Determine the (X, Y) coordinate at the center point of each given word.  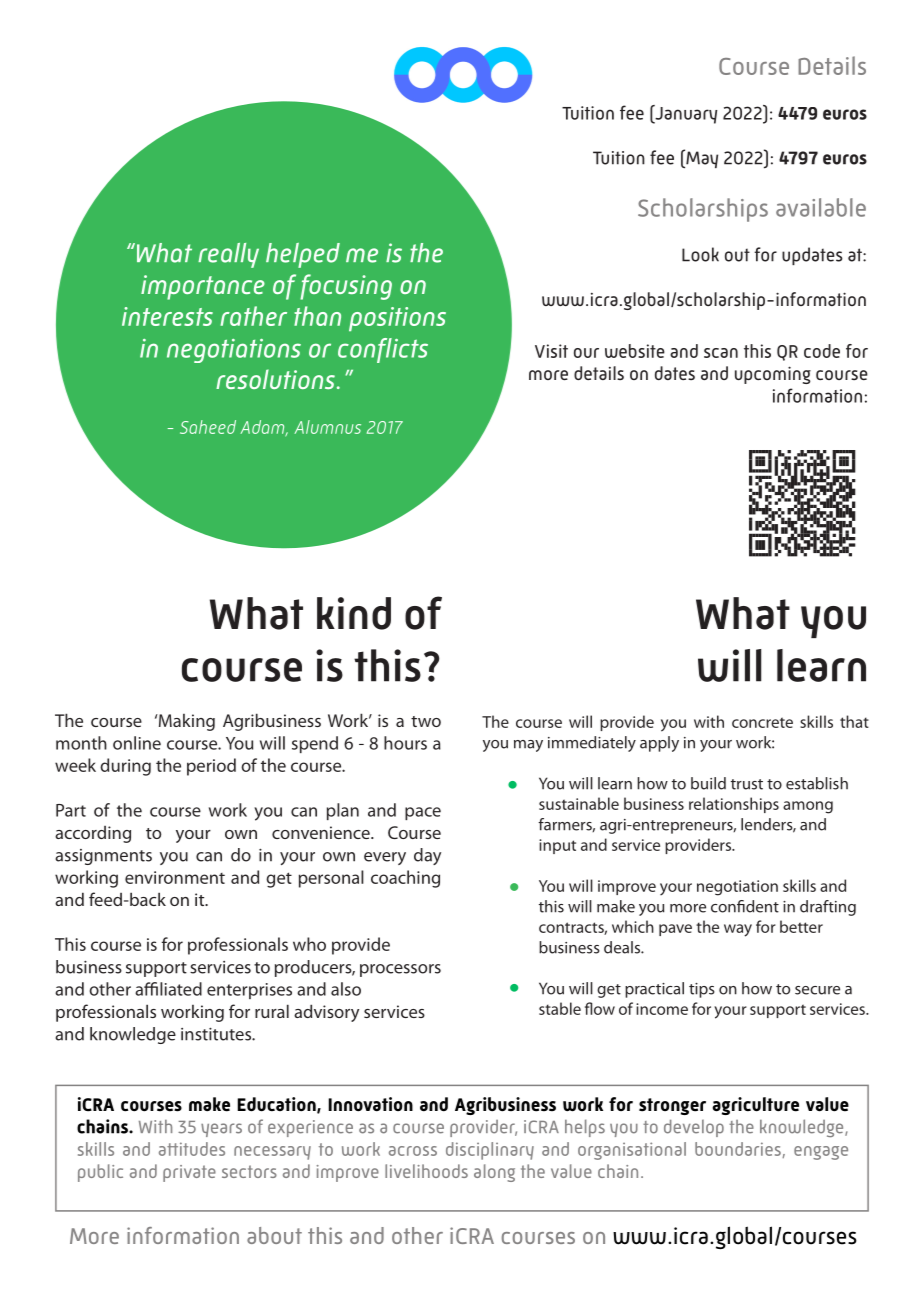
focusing (346, 287)
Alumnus (327, 427)
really (228, 255)
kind (354, 613)
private (189, 1173)
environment (175, 877)
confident (745, 906)
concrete (762, 722)
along (494, 1173)
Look (700, 254)
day (427, 856)
